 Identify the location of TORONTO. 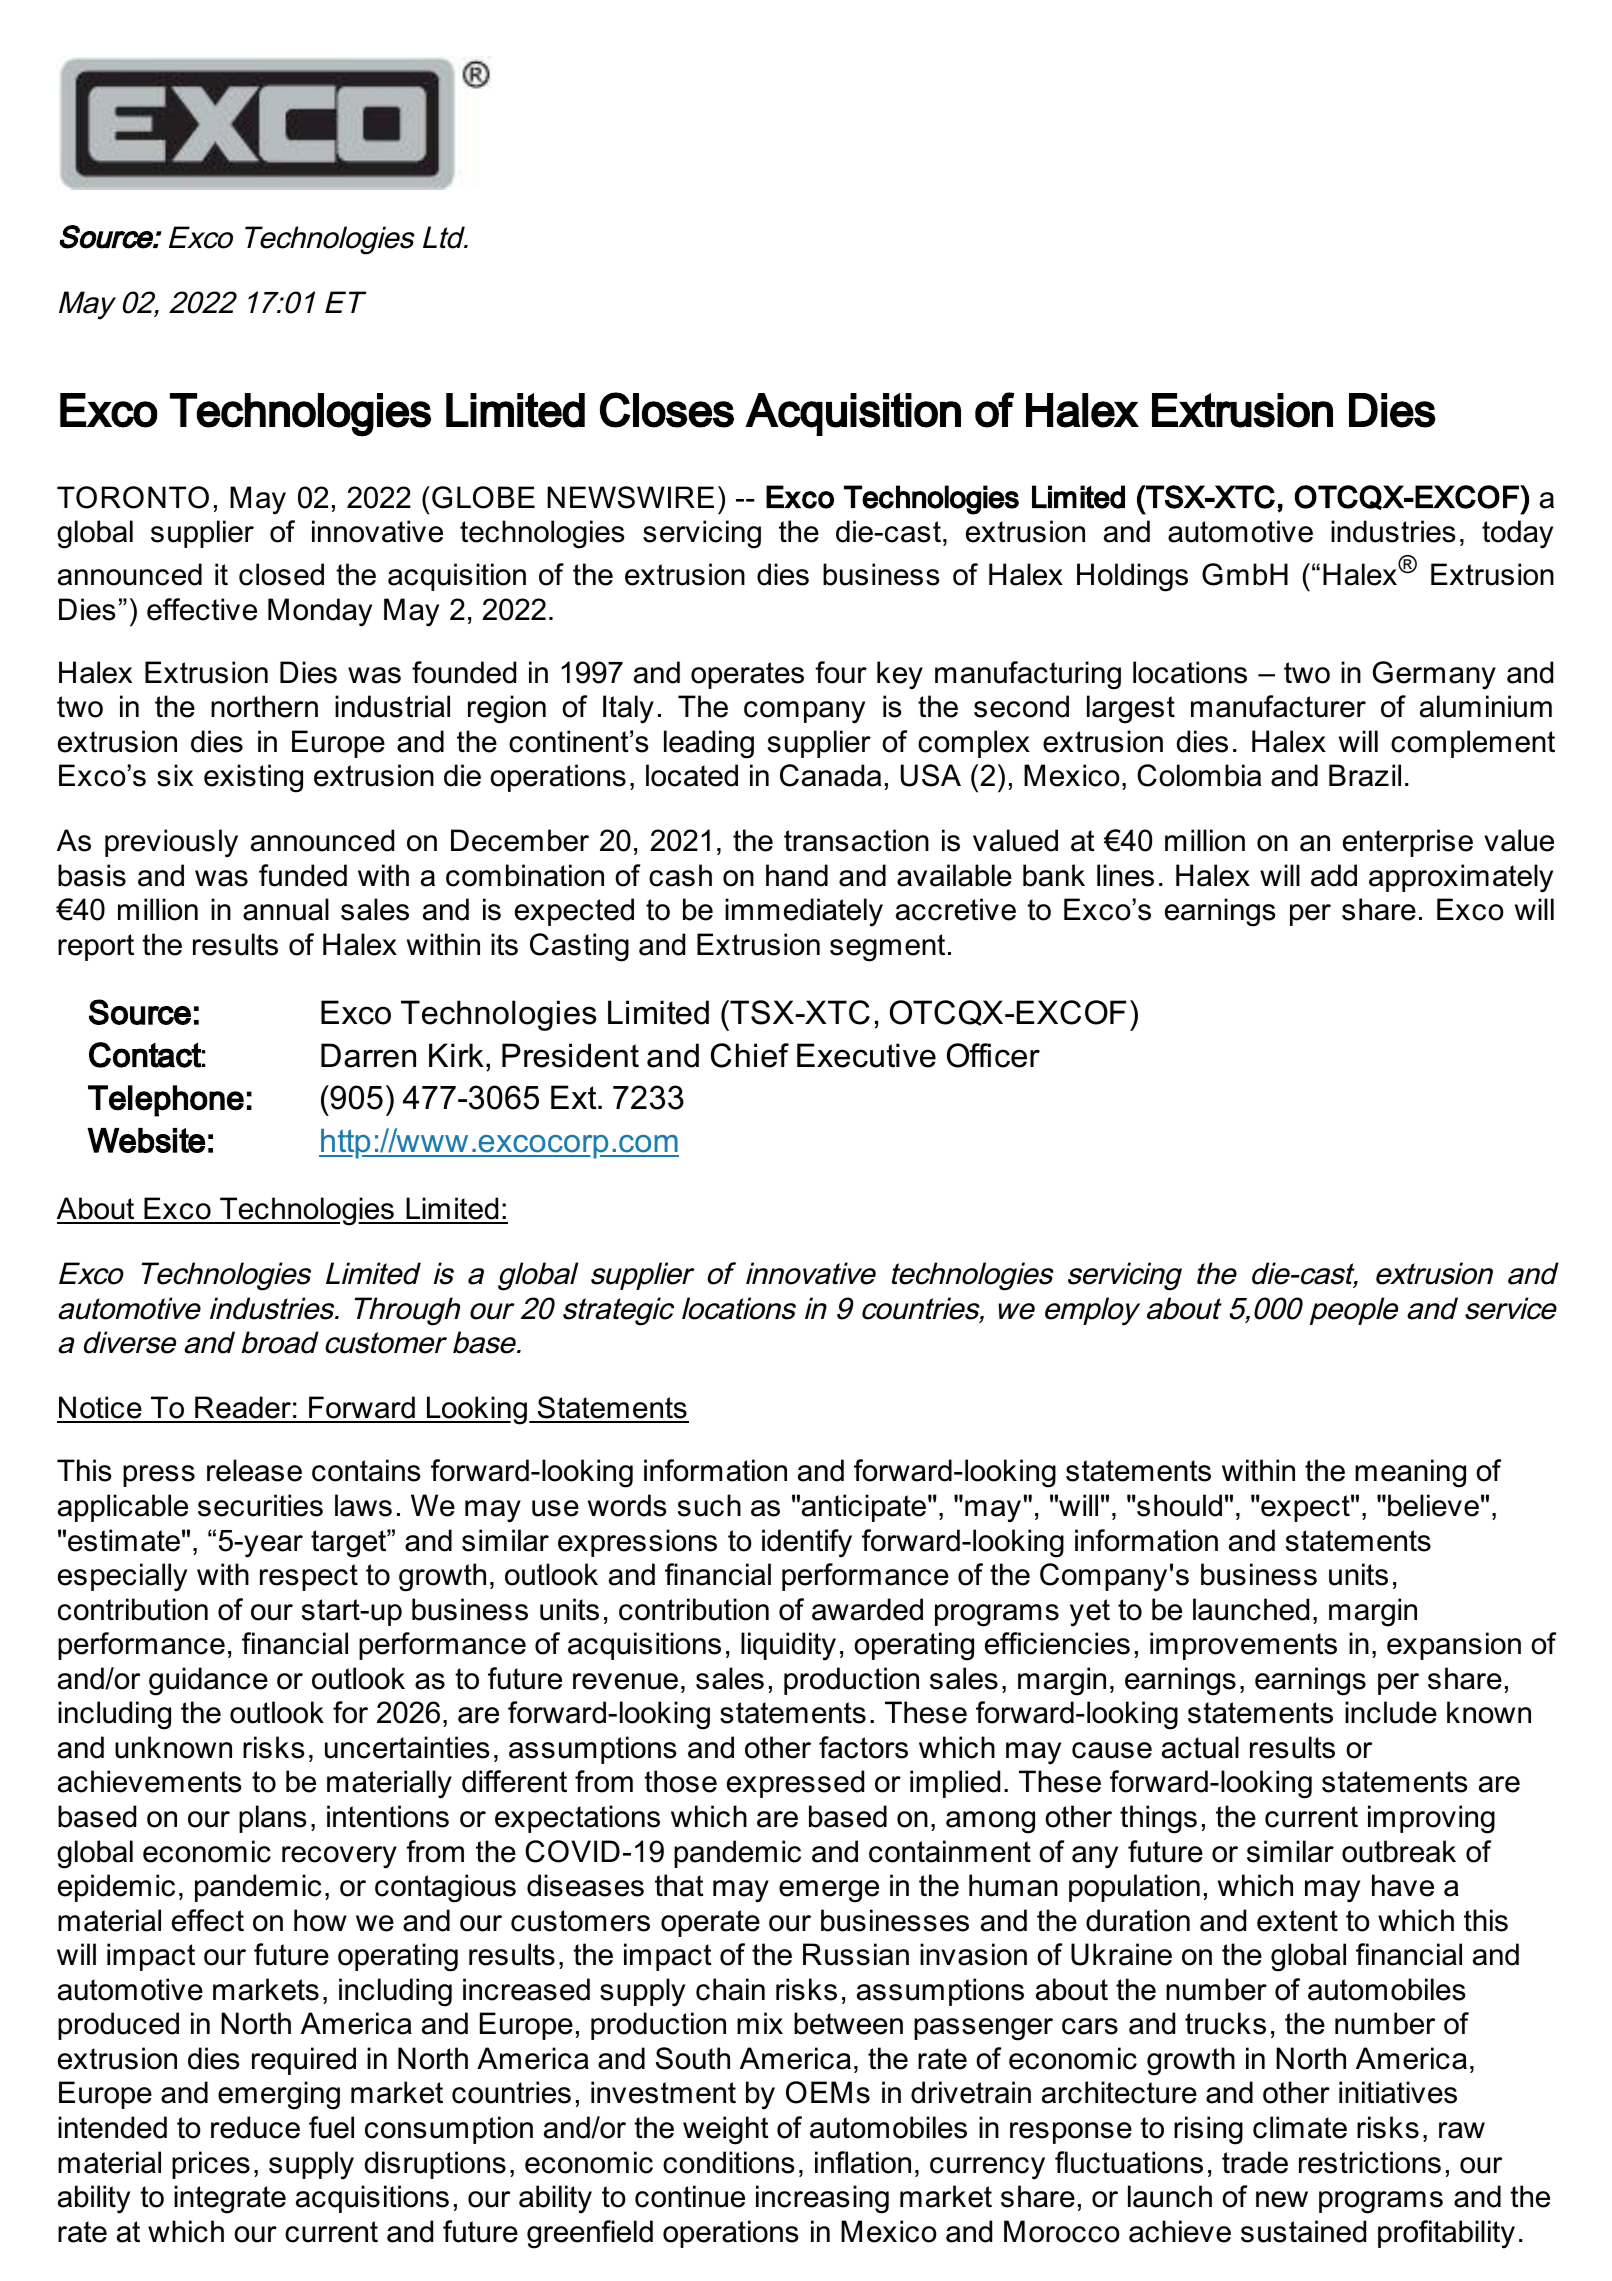
(133, 497).
